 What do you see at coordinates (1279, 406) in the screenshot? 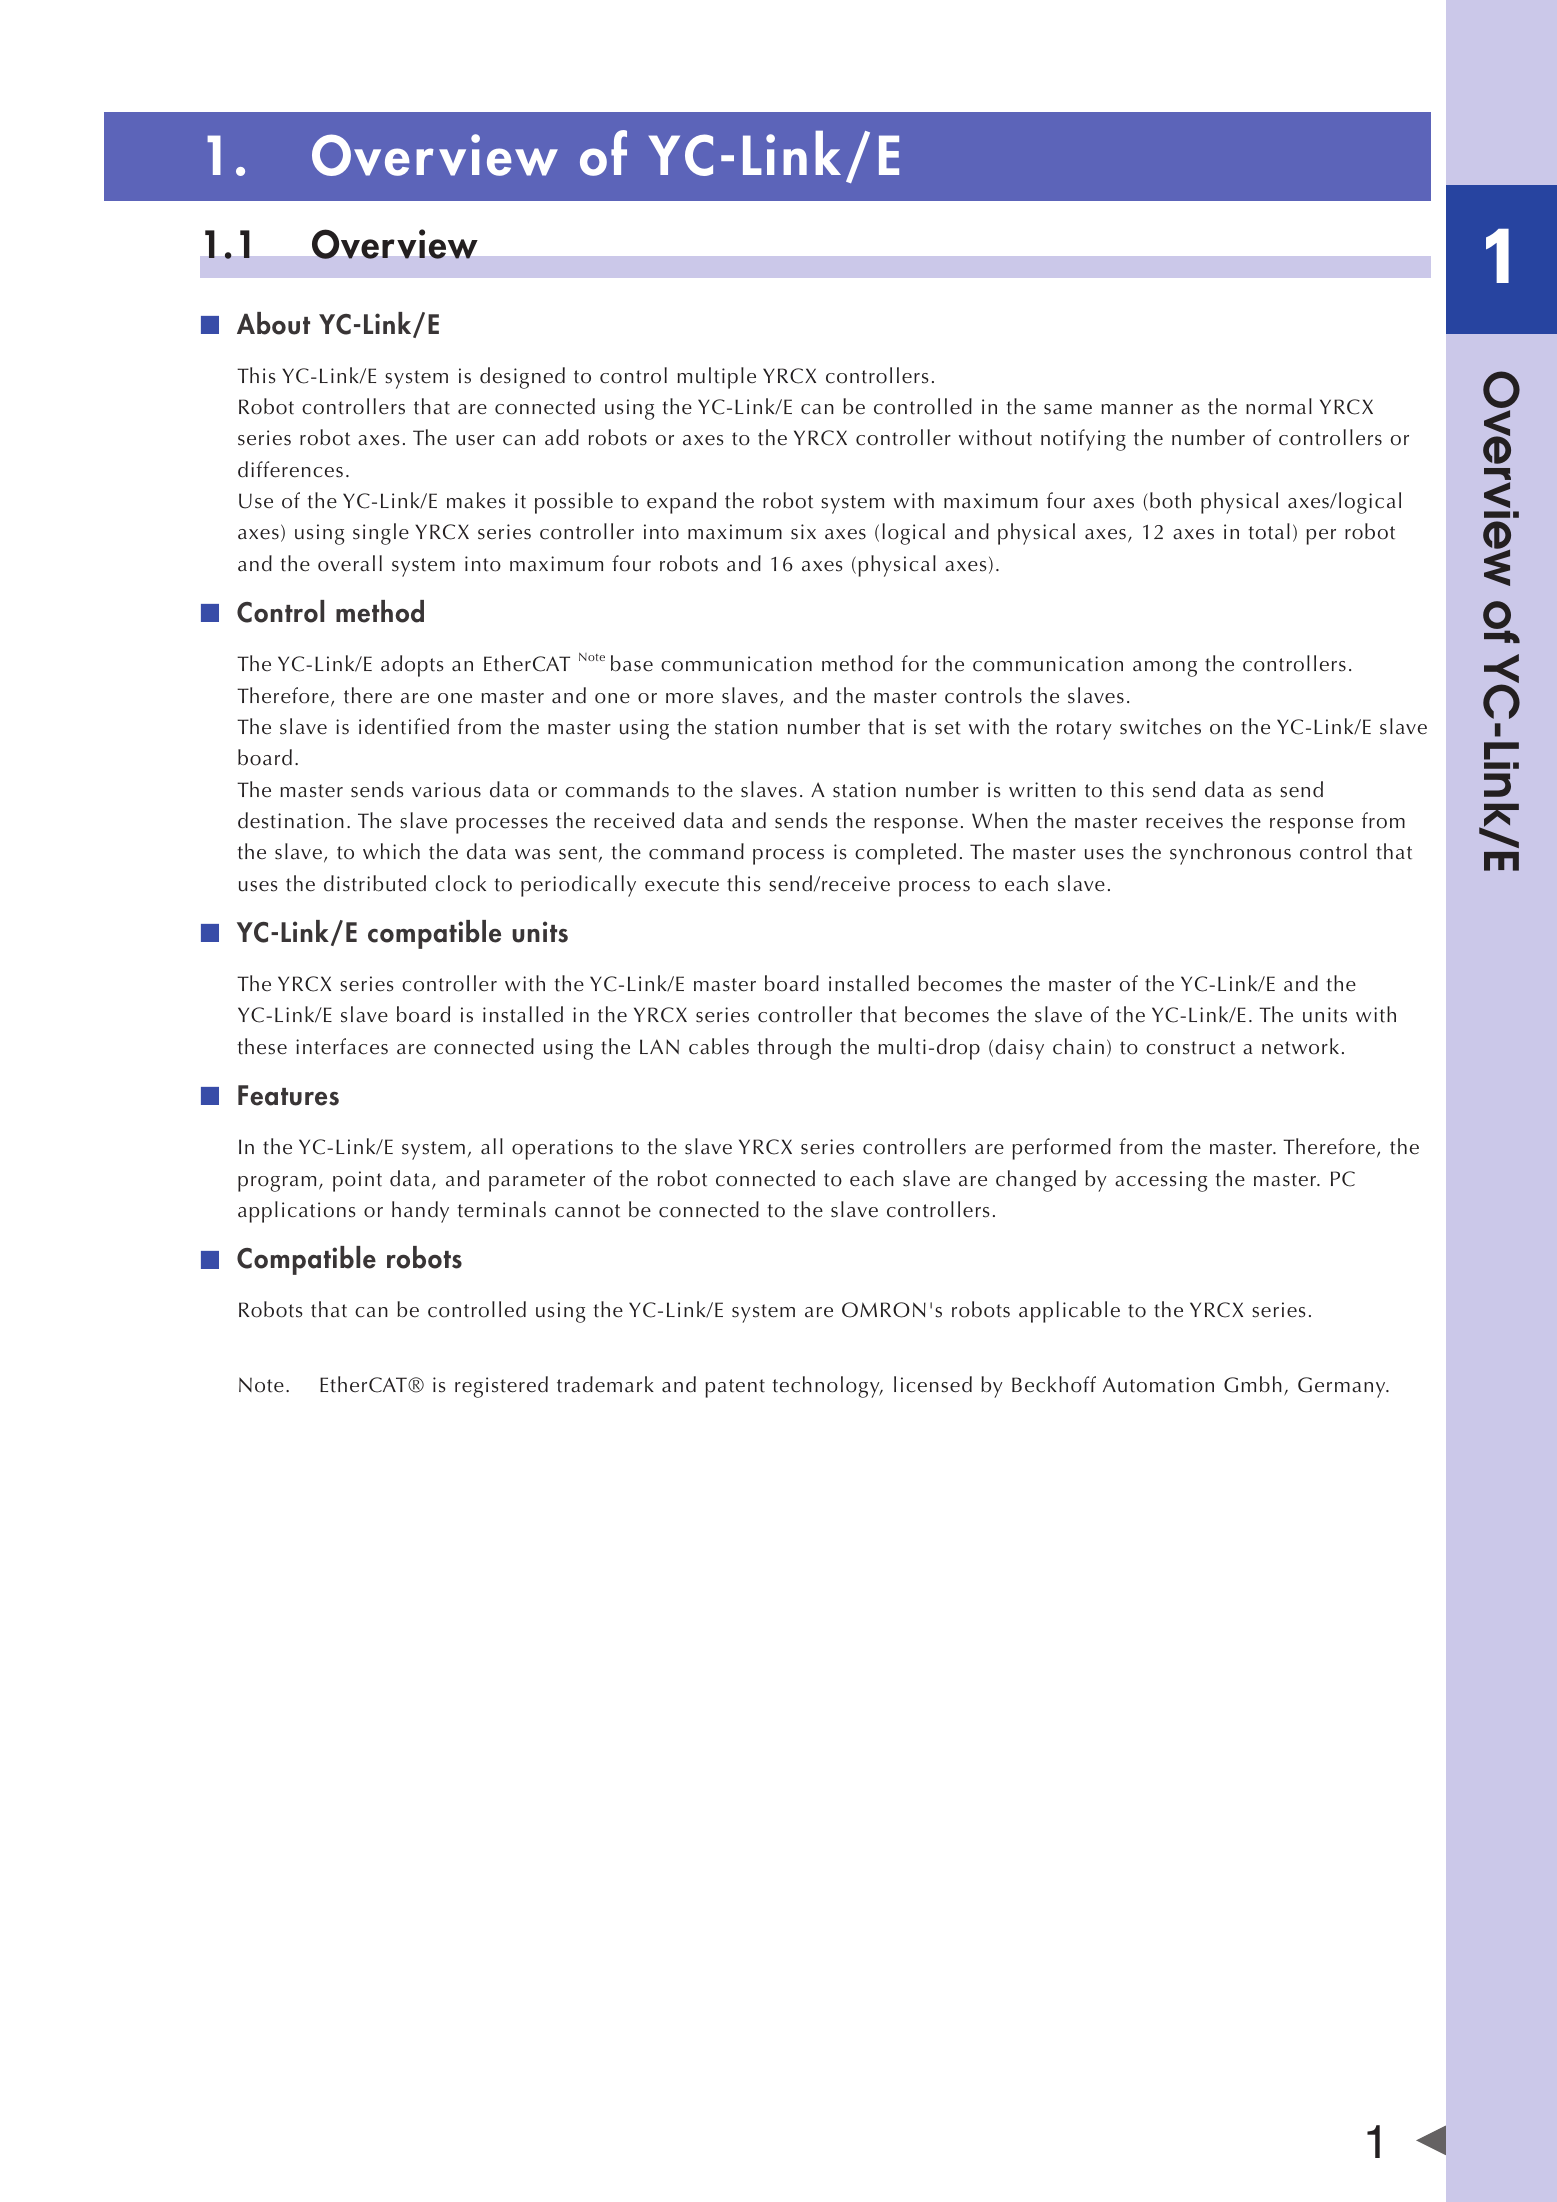
I see `normal` at bounding box center [1279, 406].
